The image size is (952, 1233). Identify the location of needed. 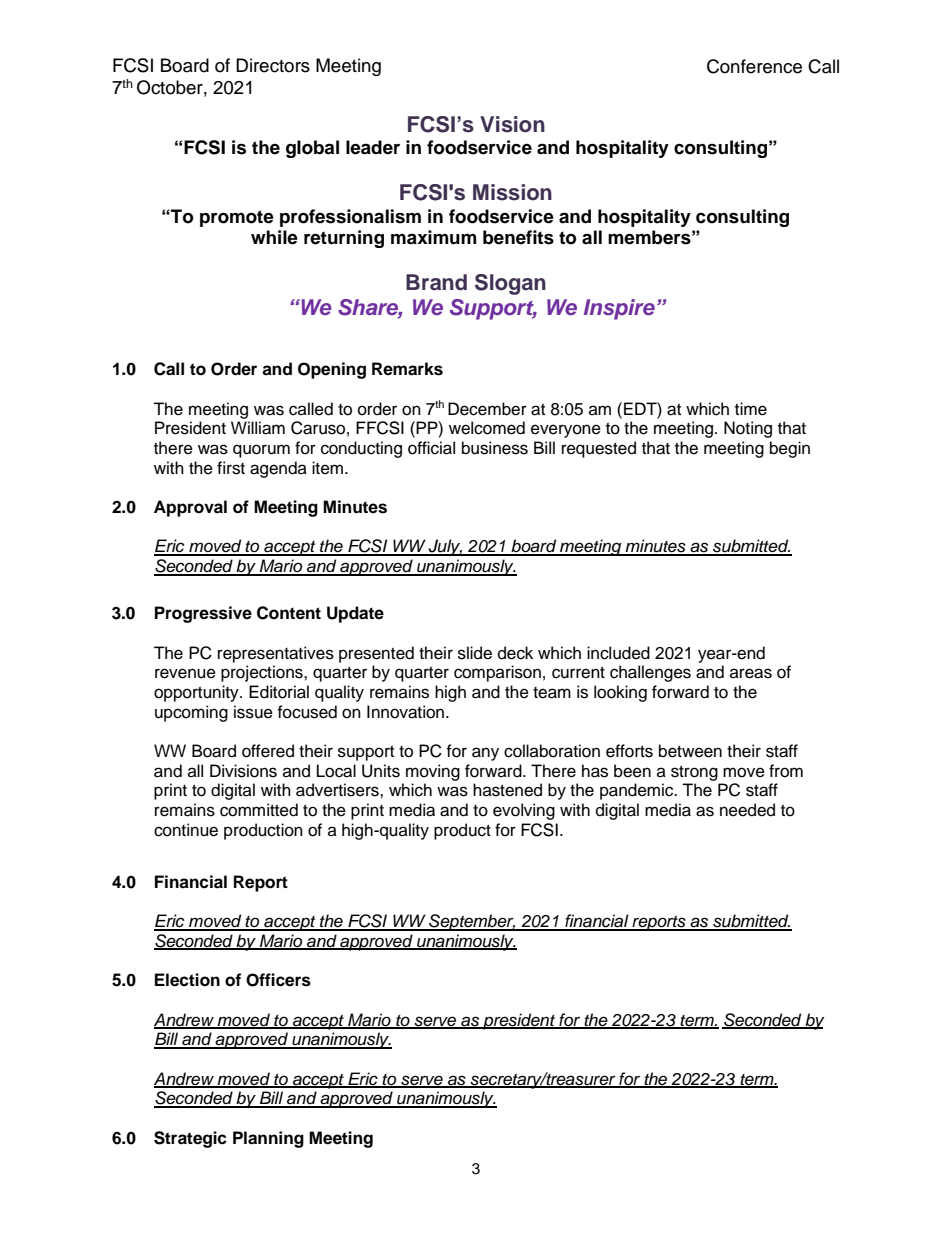
(747, 810).
